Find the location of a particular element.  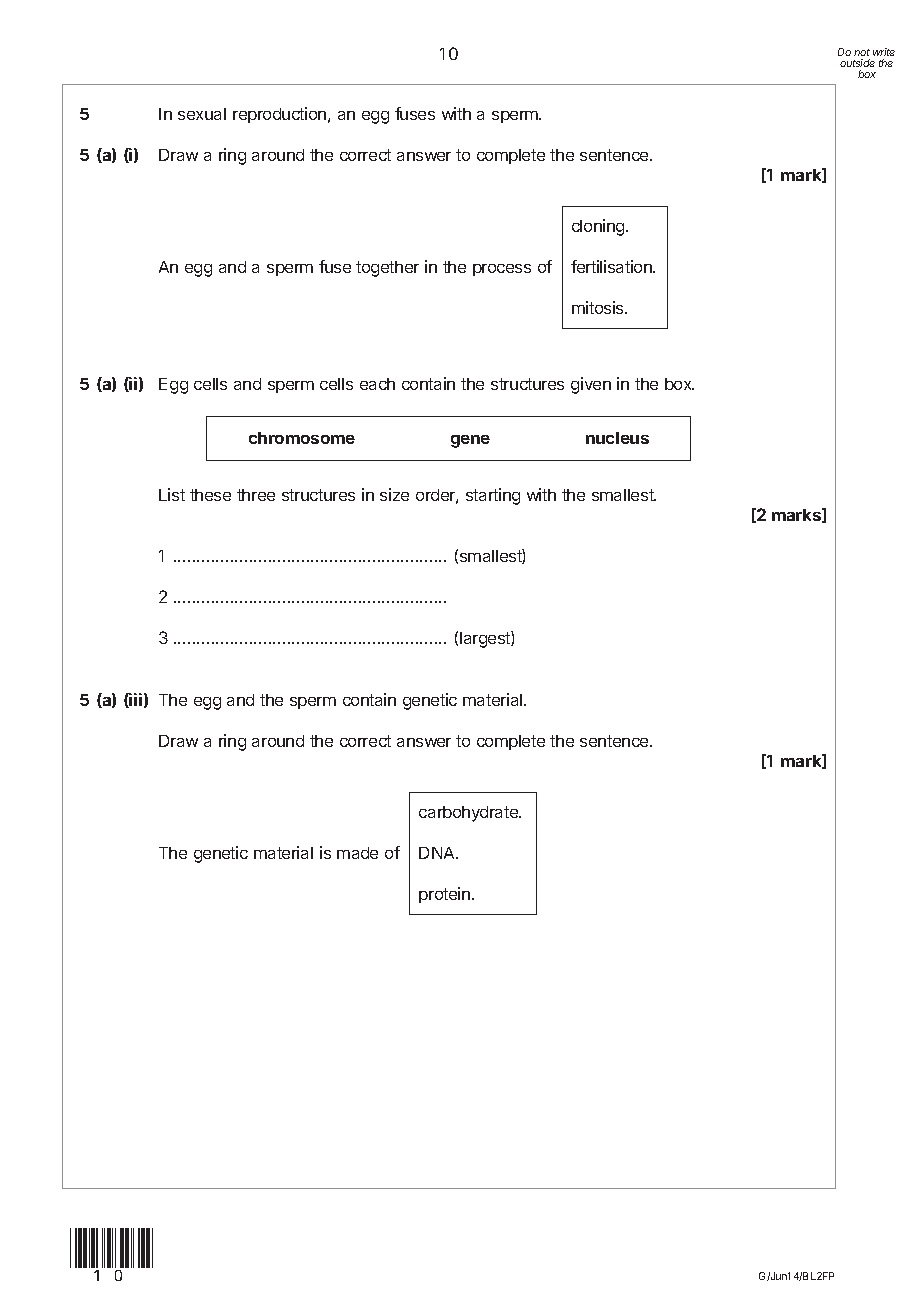

nucleus is located at coordinates (617, 438).
